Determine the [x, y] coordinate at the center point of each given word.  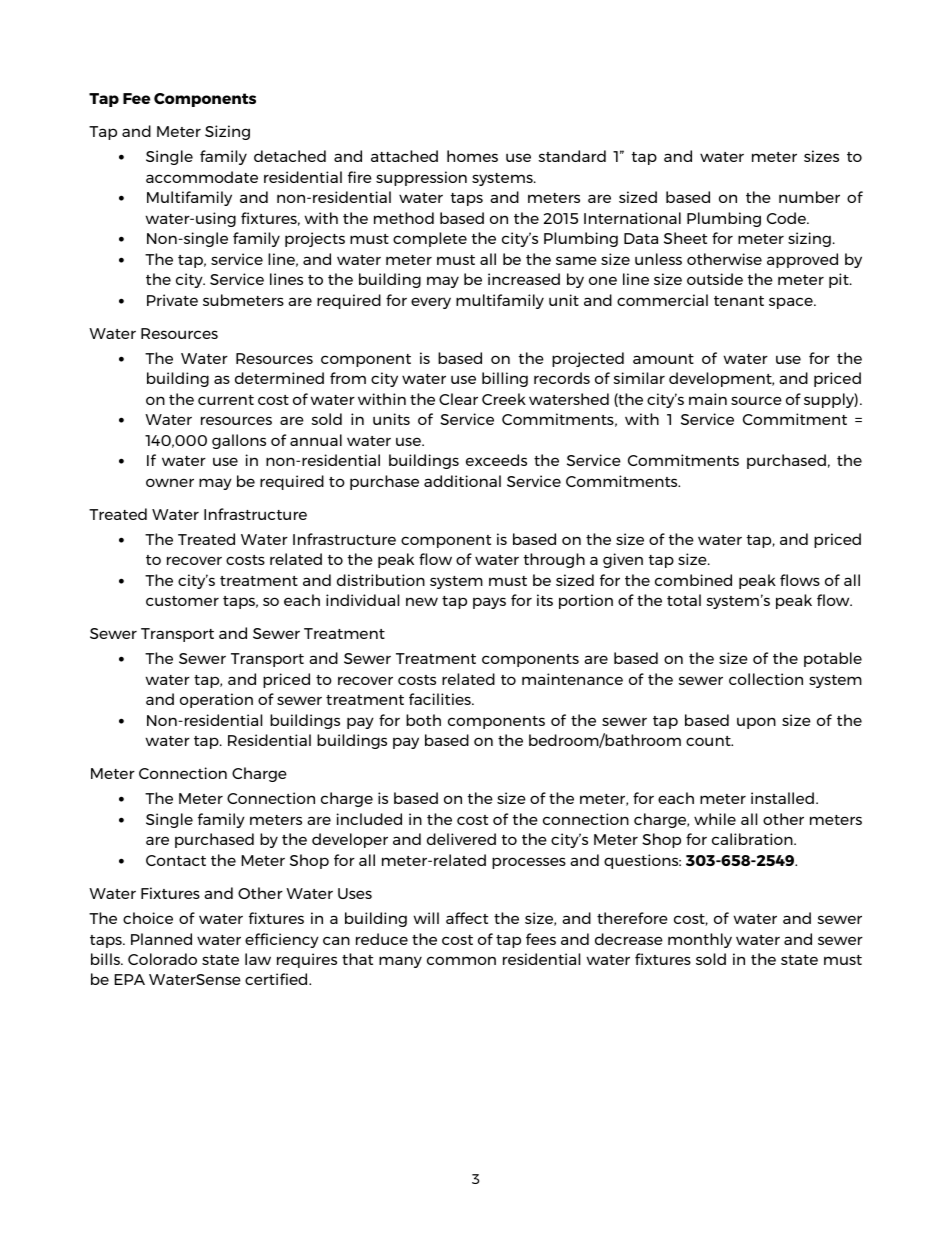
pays [489, 603]
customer [182, 601]
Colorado [162, 959]
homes [472, 156]
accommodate [202, 177]
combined [693, 580]
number [809, 197]
